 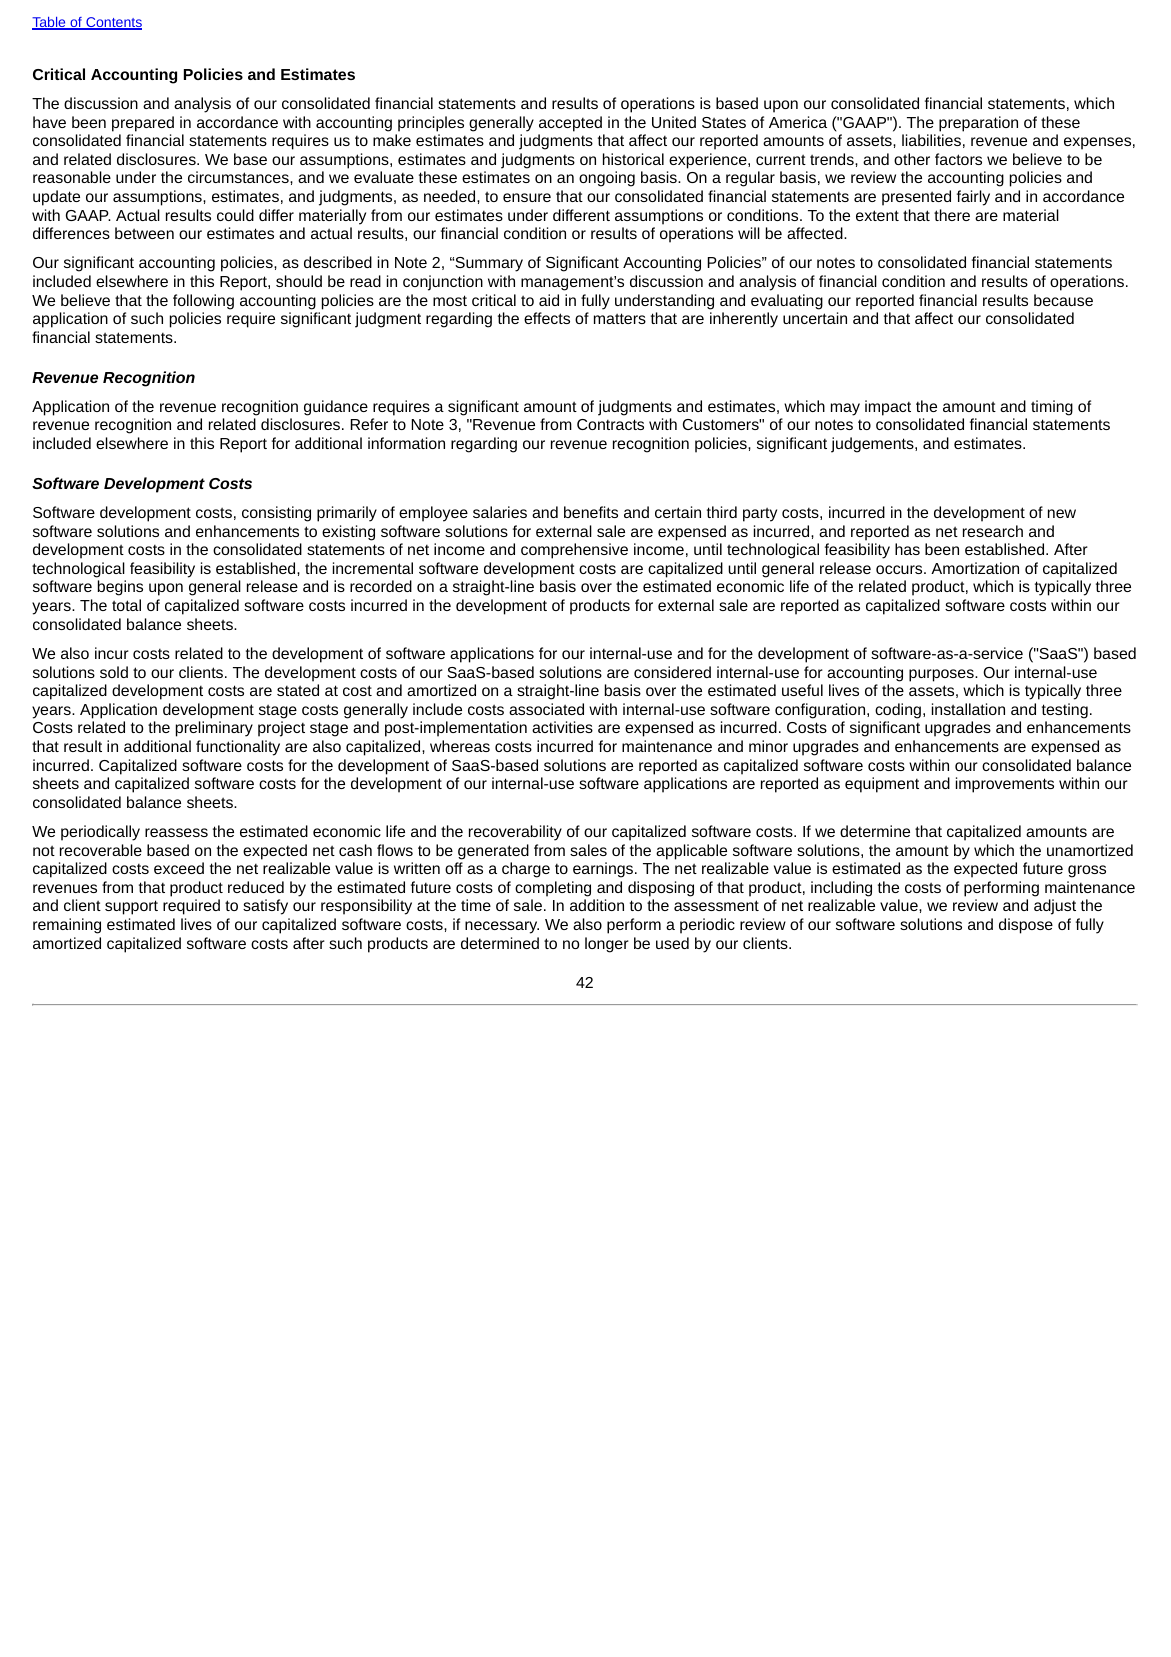 I want to click on installation, so click(x=968, y=709).
